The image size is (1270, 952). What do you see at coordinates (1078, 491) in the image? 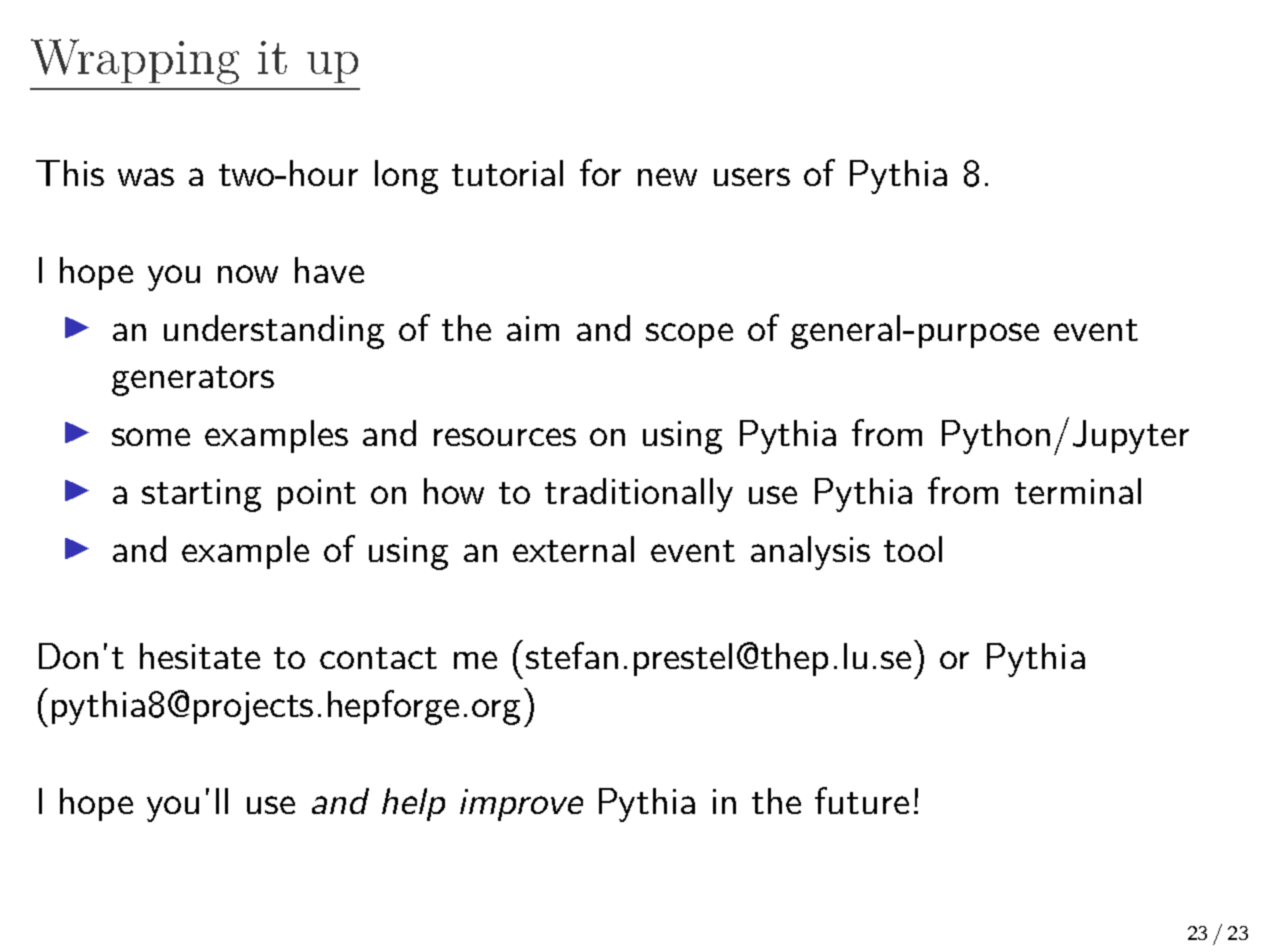
I see `terminal` at bounding box center [1078, 491].
